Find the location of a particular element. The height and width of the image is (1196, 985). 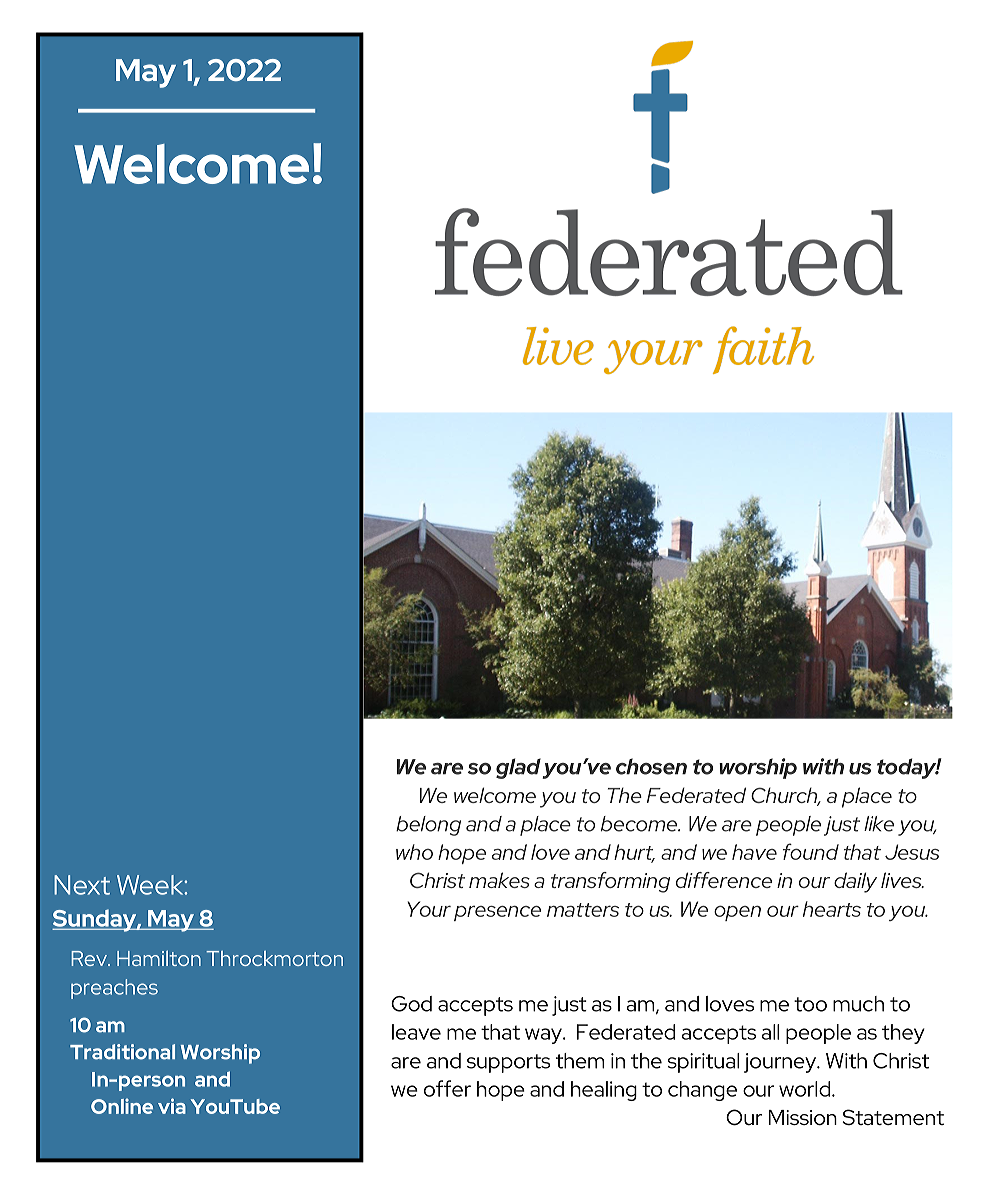

belong is located at coordinates (428, 826).
